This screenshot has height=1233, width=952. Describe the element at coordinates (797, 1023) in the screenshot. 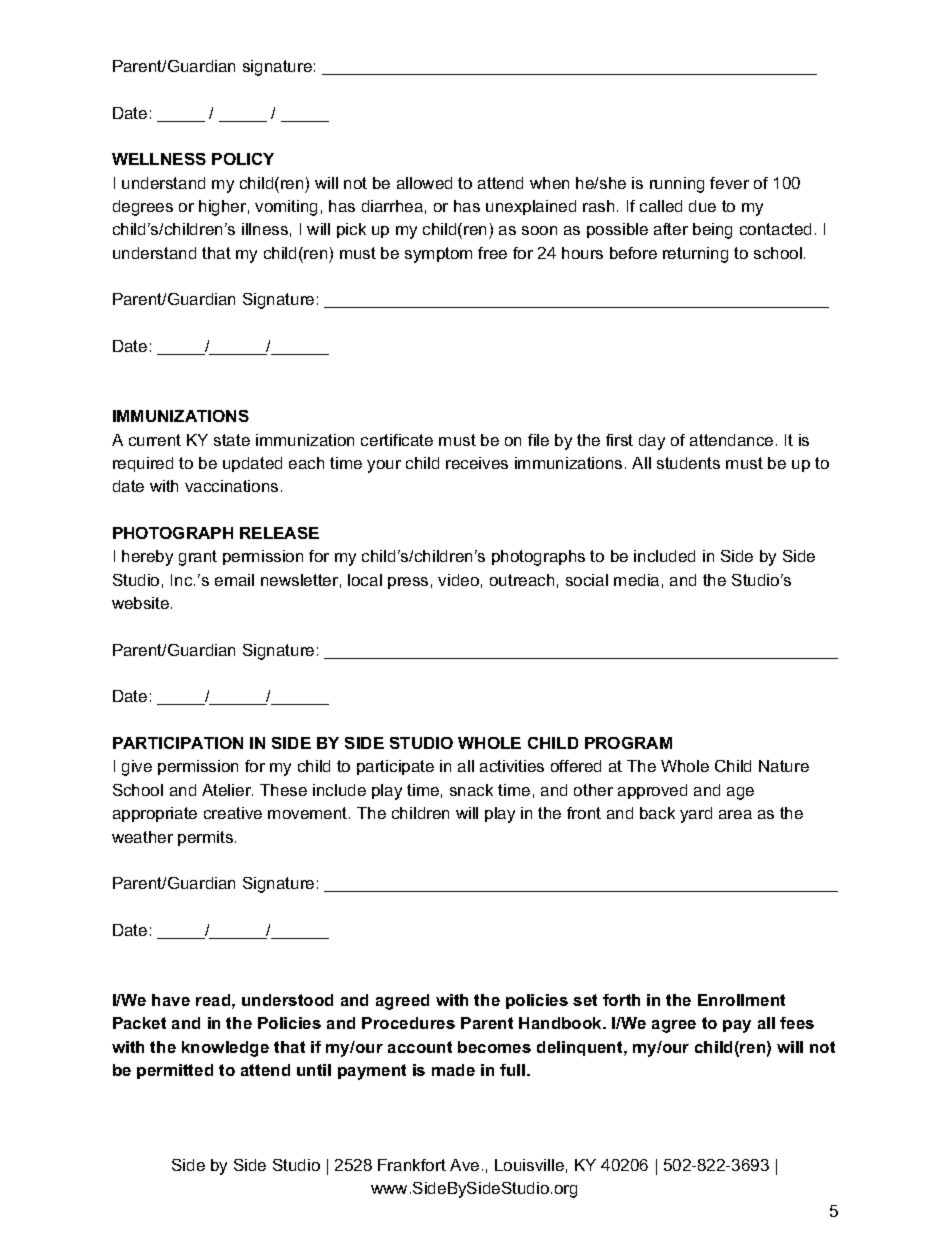

I see `fees` at that location.
